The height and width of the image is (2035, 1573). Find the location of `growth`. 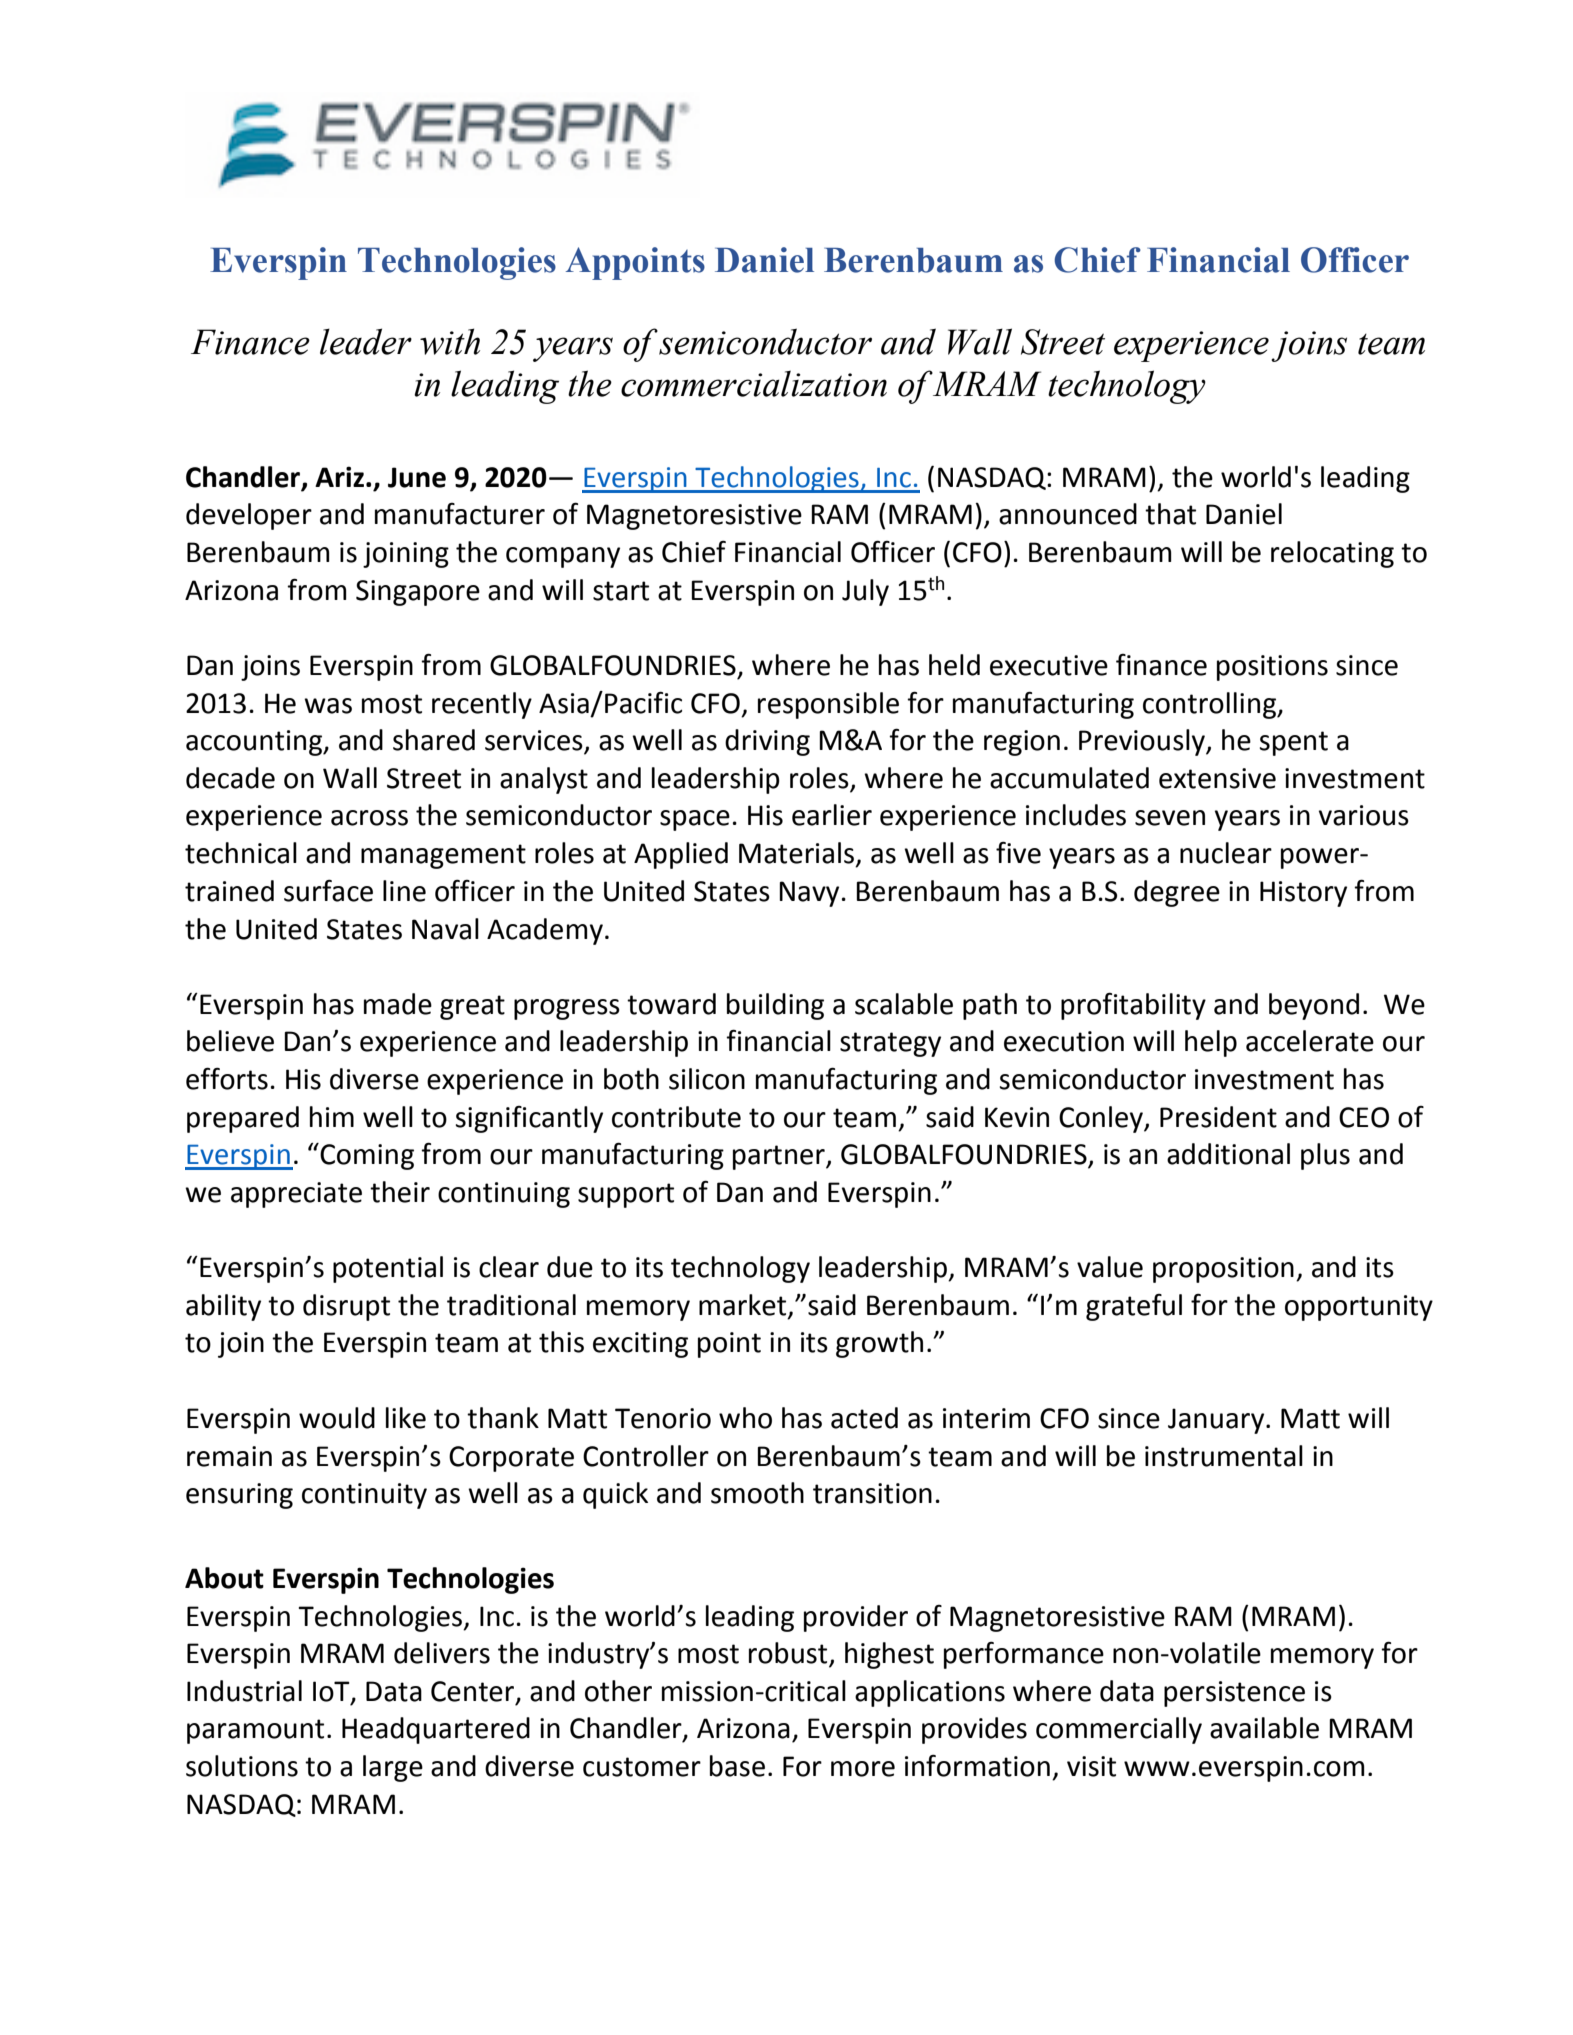

growth is located at coordinates (879, 1344).
